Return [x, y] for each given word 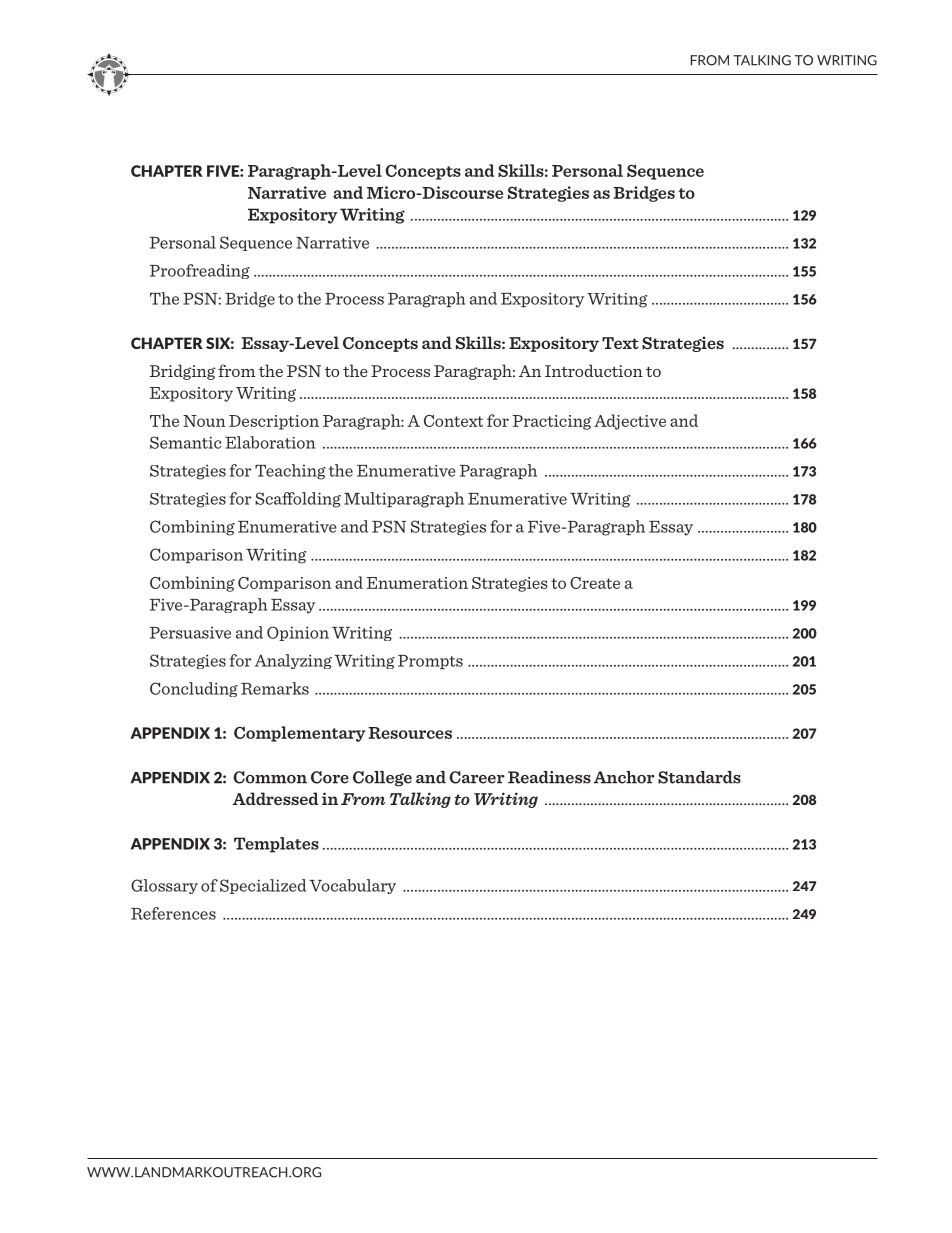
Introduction [594, 370]
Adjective [630, 422]
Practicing [552, 422]
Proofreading [200, 271]
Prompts [430, 662]
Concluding [194, 689]
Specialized [263, 886]
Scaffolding [298, 500]
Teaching [290, 472]
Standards [699, 777]
